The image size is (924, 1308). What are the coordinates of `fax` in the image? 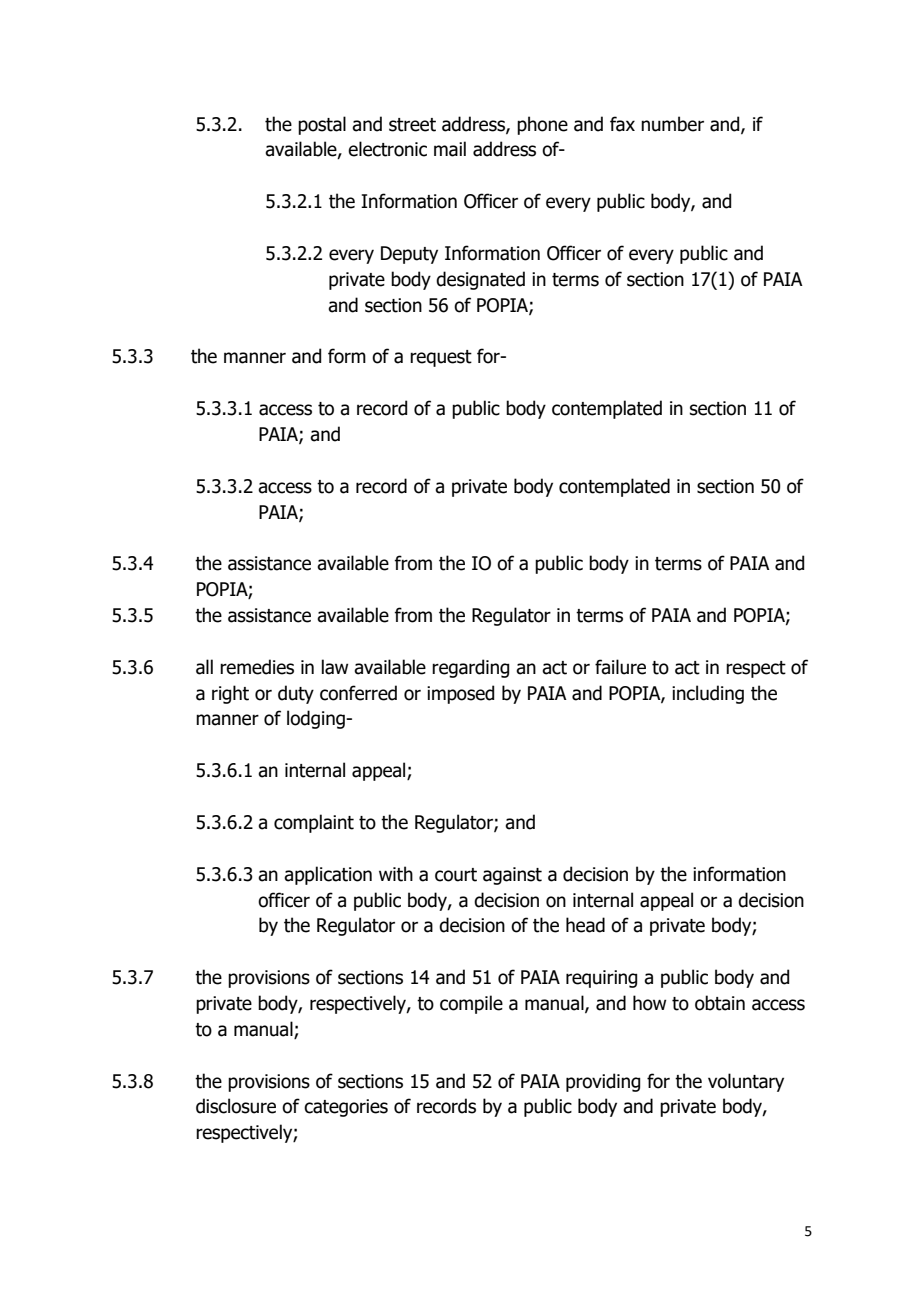 It's located at (622, 124).
